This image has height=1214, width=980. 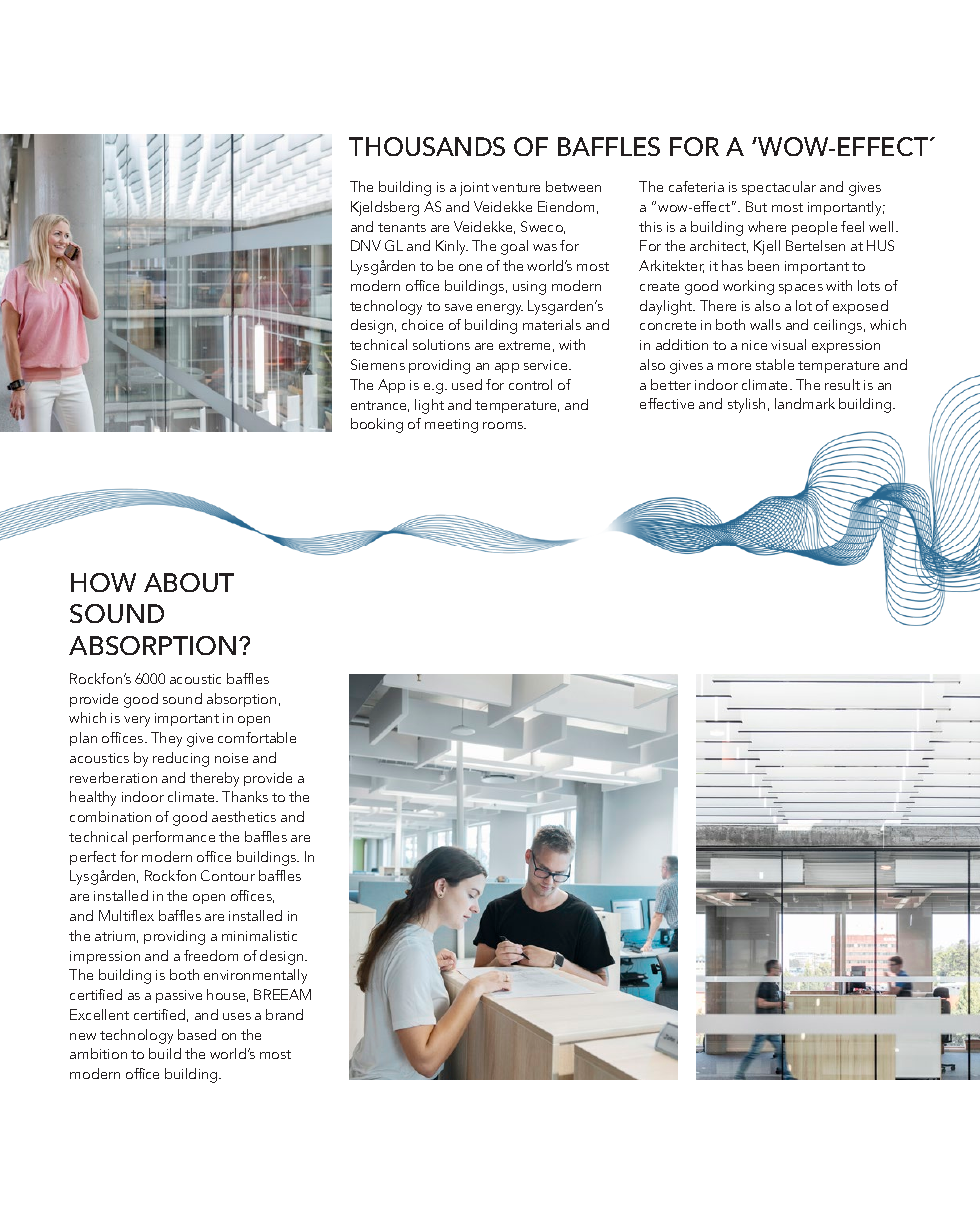 What do you see at coordinates (746, 405) in the image?
I see `stylish` at bounding box center [746, 405].
